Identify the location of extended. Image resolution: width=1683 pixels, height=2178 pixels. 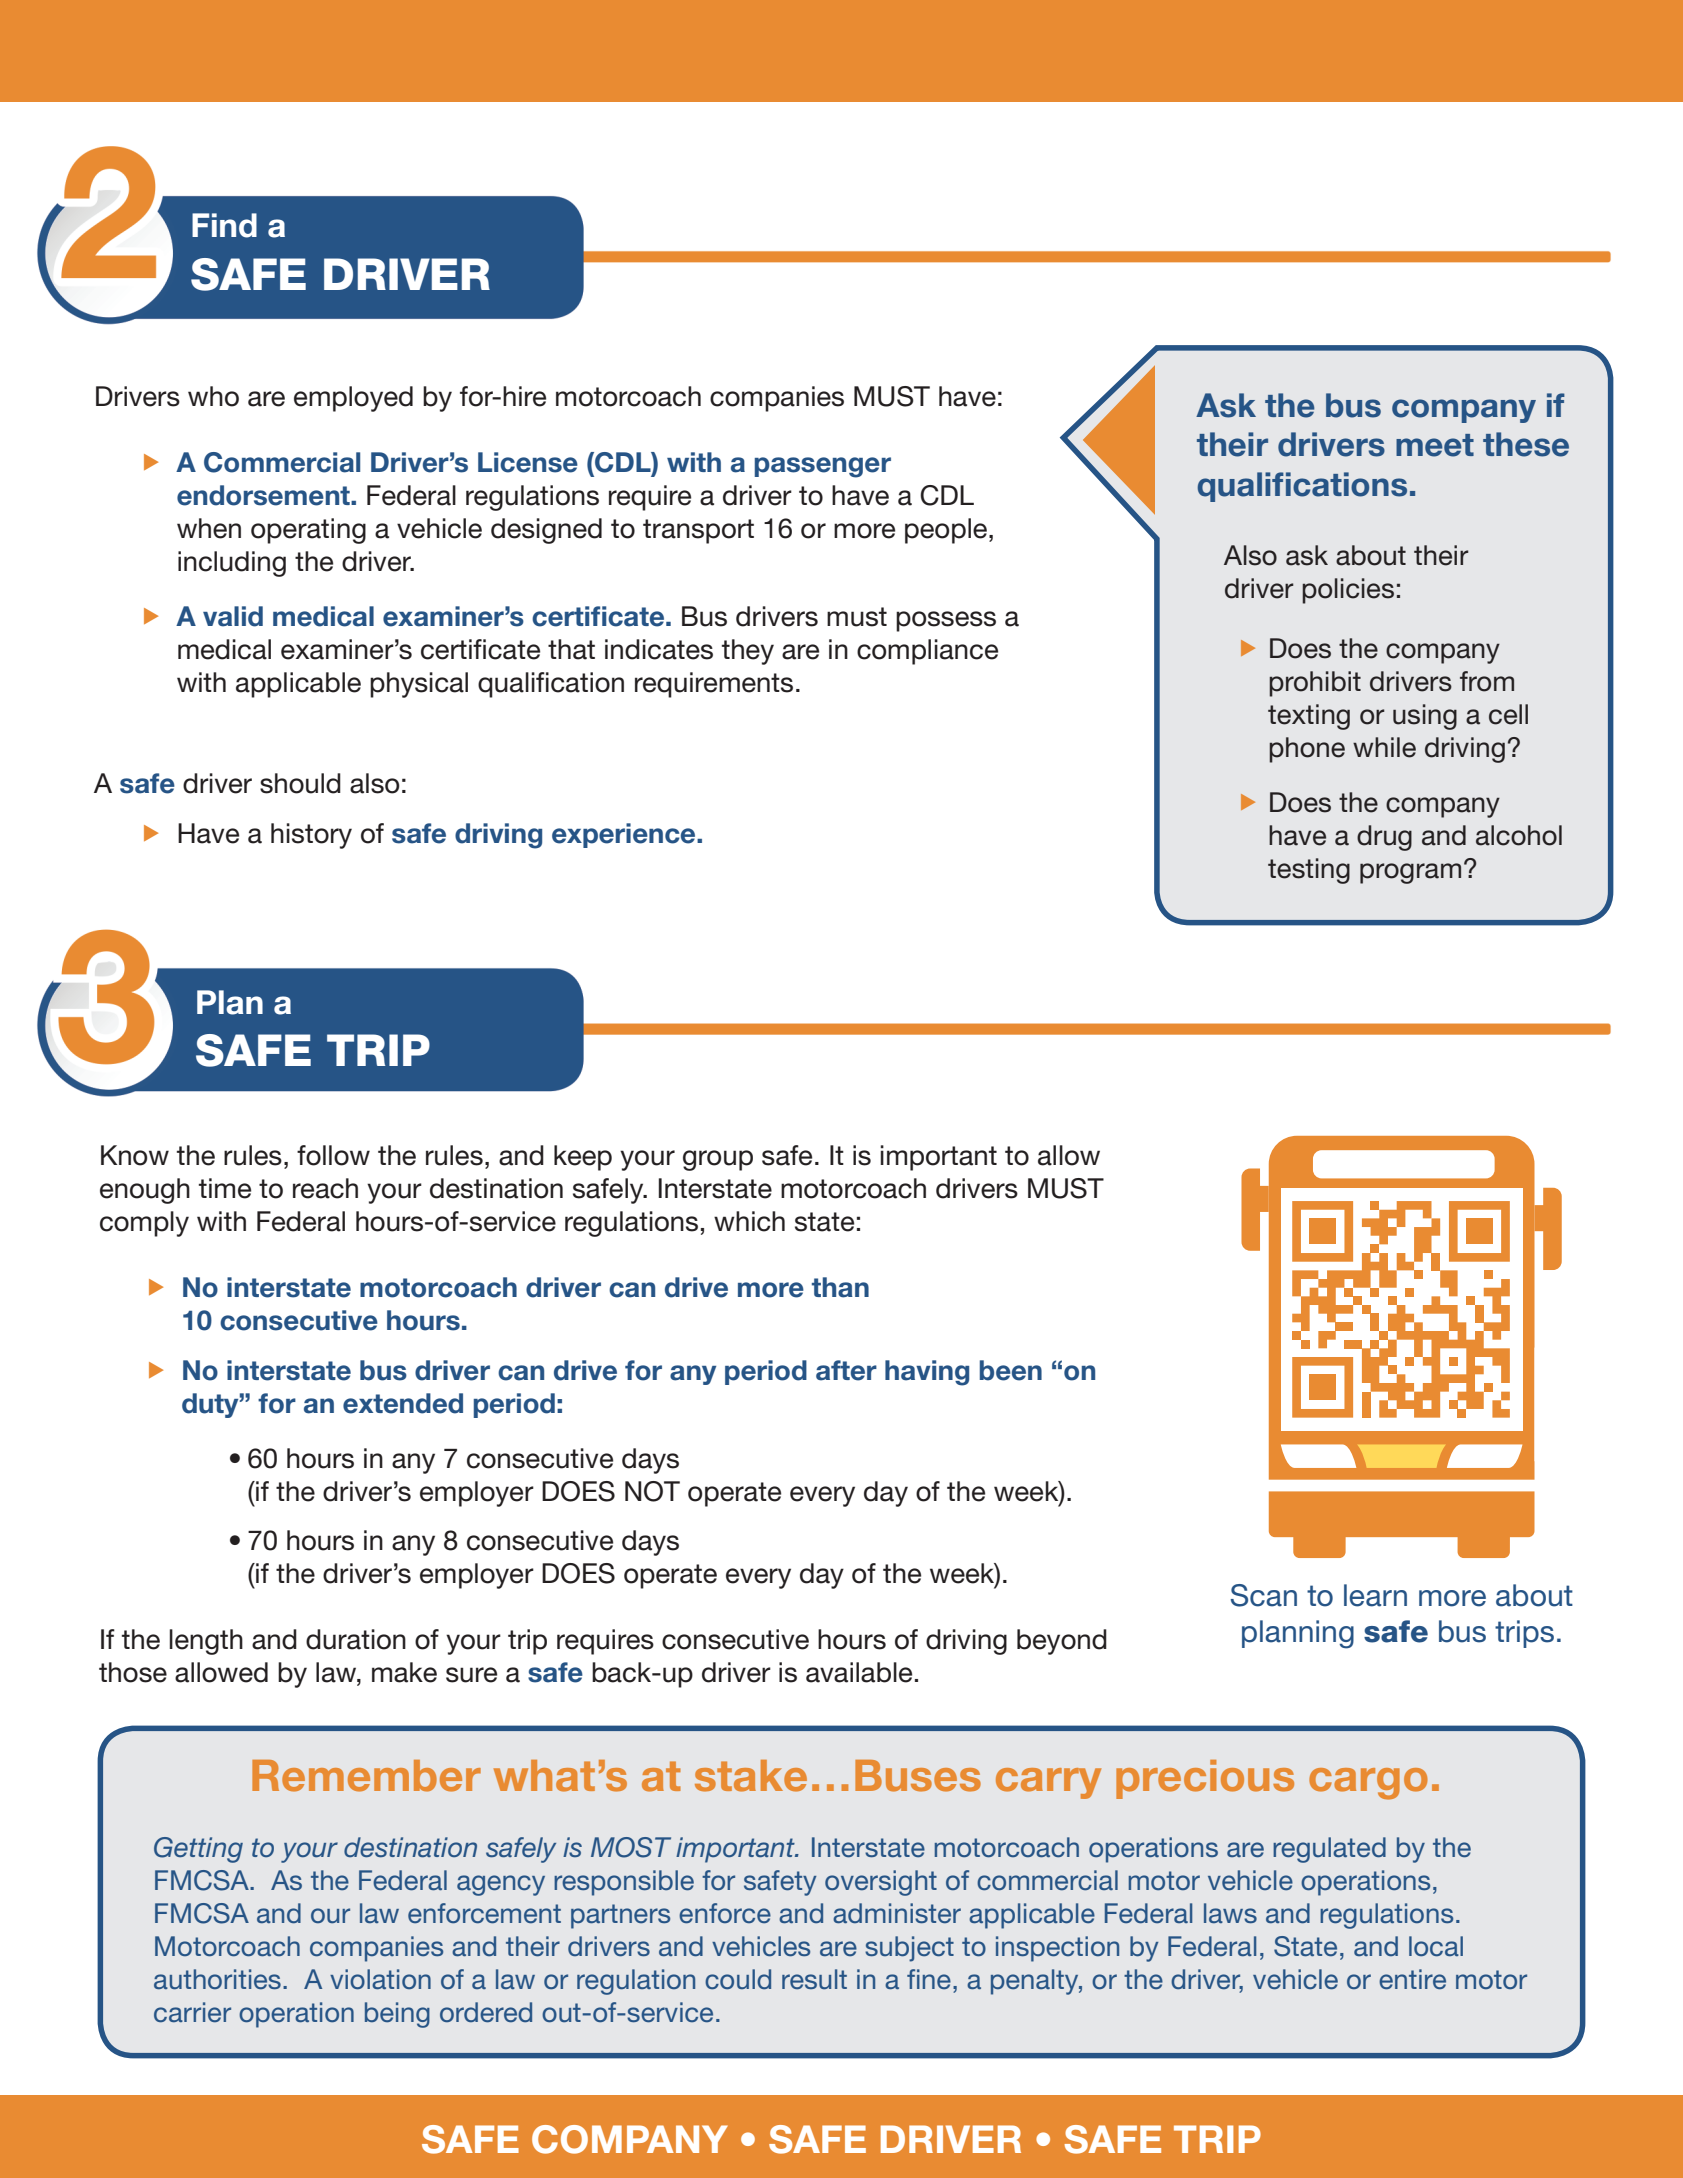
(403, 1403).
